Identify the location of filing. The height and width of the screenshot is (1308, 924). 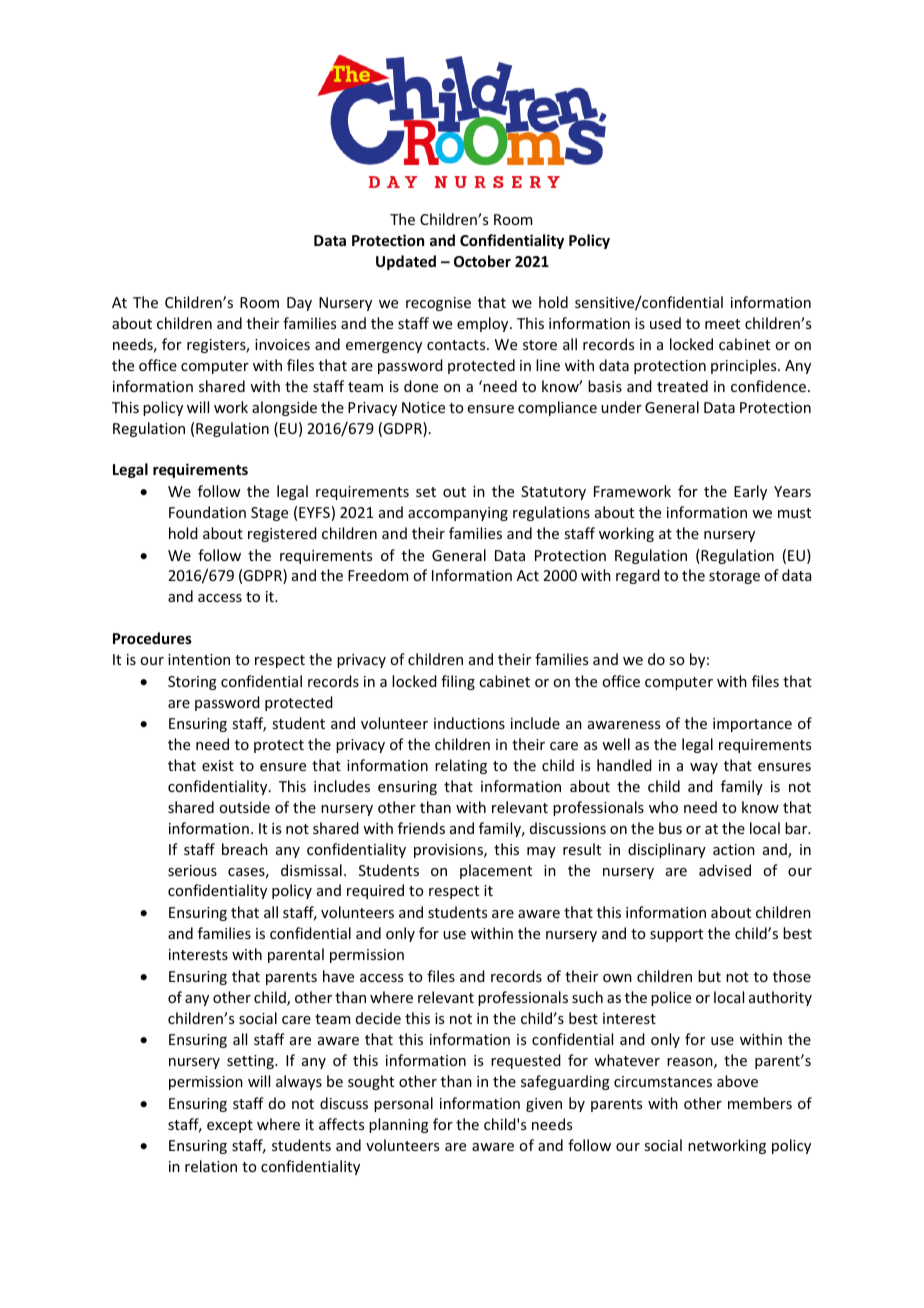
(458, 682).
